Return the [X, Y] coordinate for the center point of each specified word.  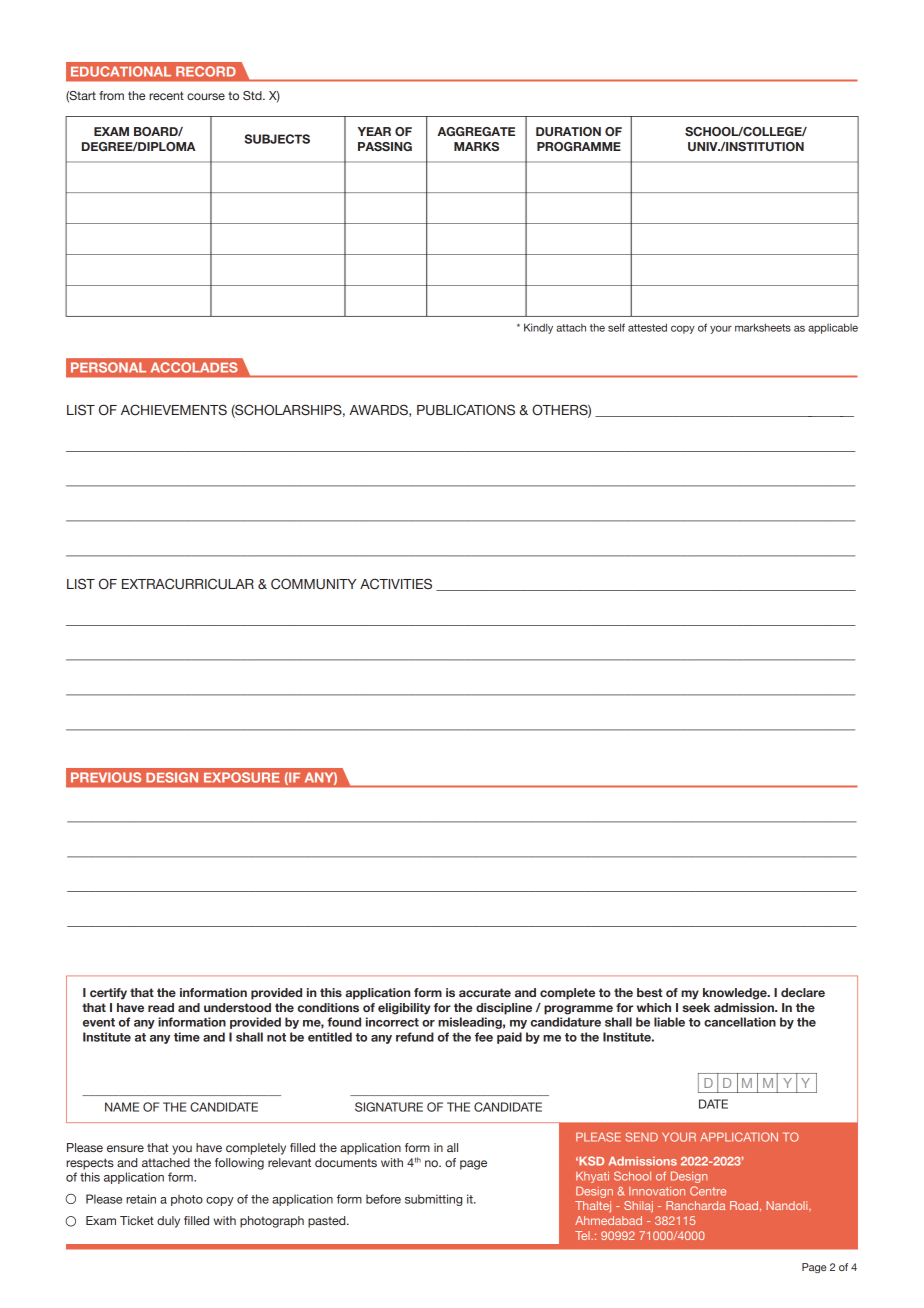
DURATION [568, 131]
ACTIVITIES [396, 584]
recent [166, 95]
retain [141, 1199]
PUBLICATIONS [466, 410]
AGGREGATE [476, 131]
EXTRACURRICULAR [188, 584]
